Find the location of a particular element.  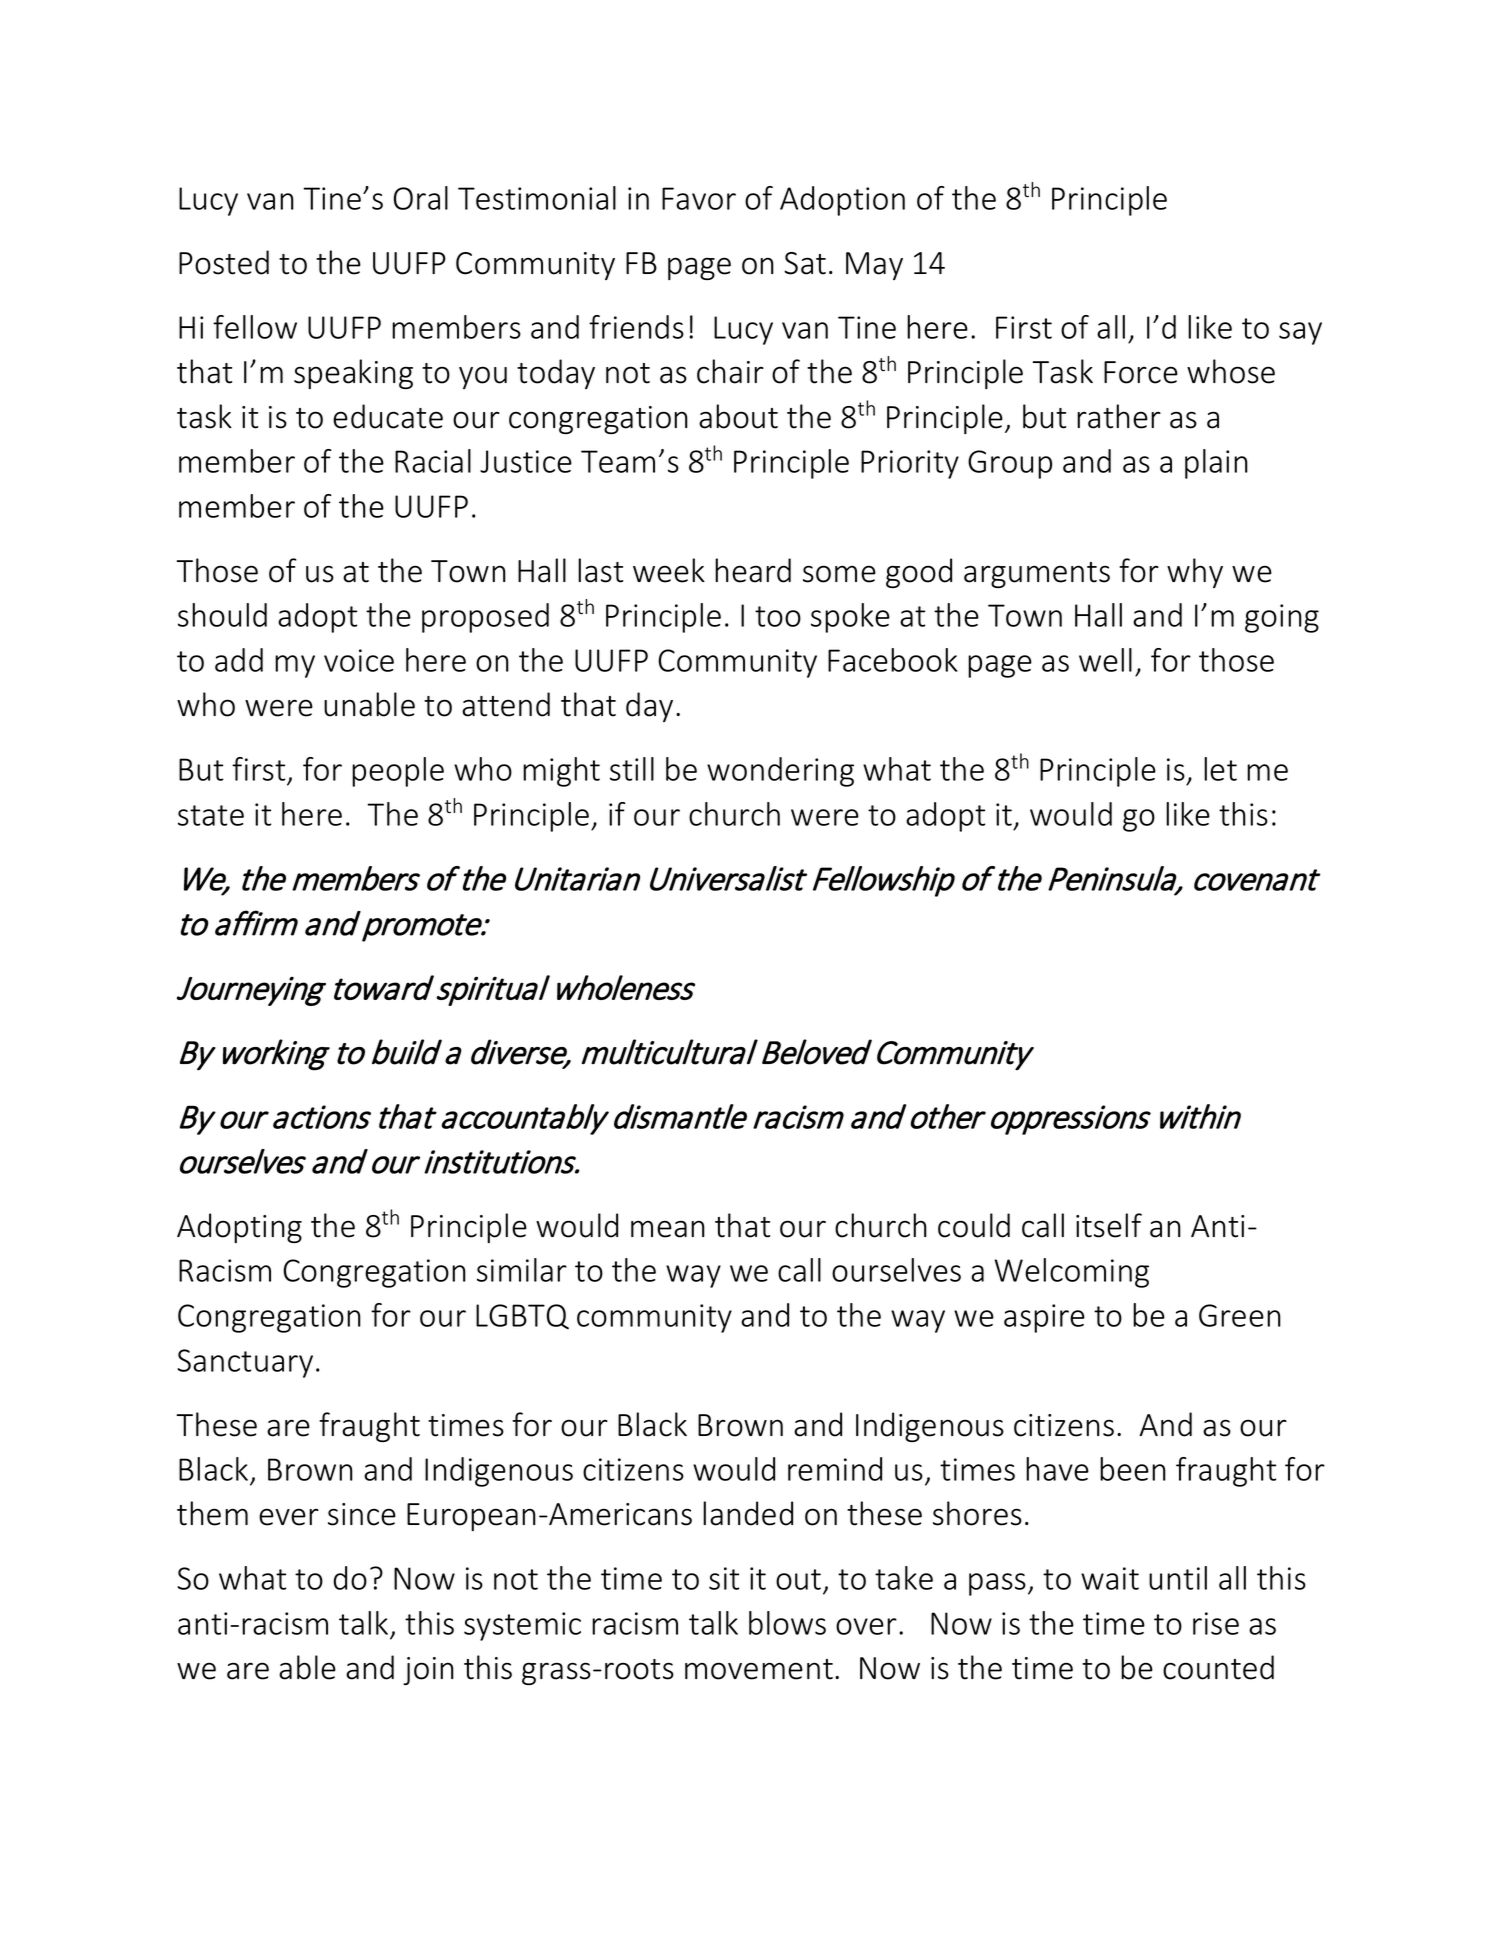

Oral is located at coordinates (421, 198).
